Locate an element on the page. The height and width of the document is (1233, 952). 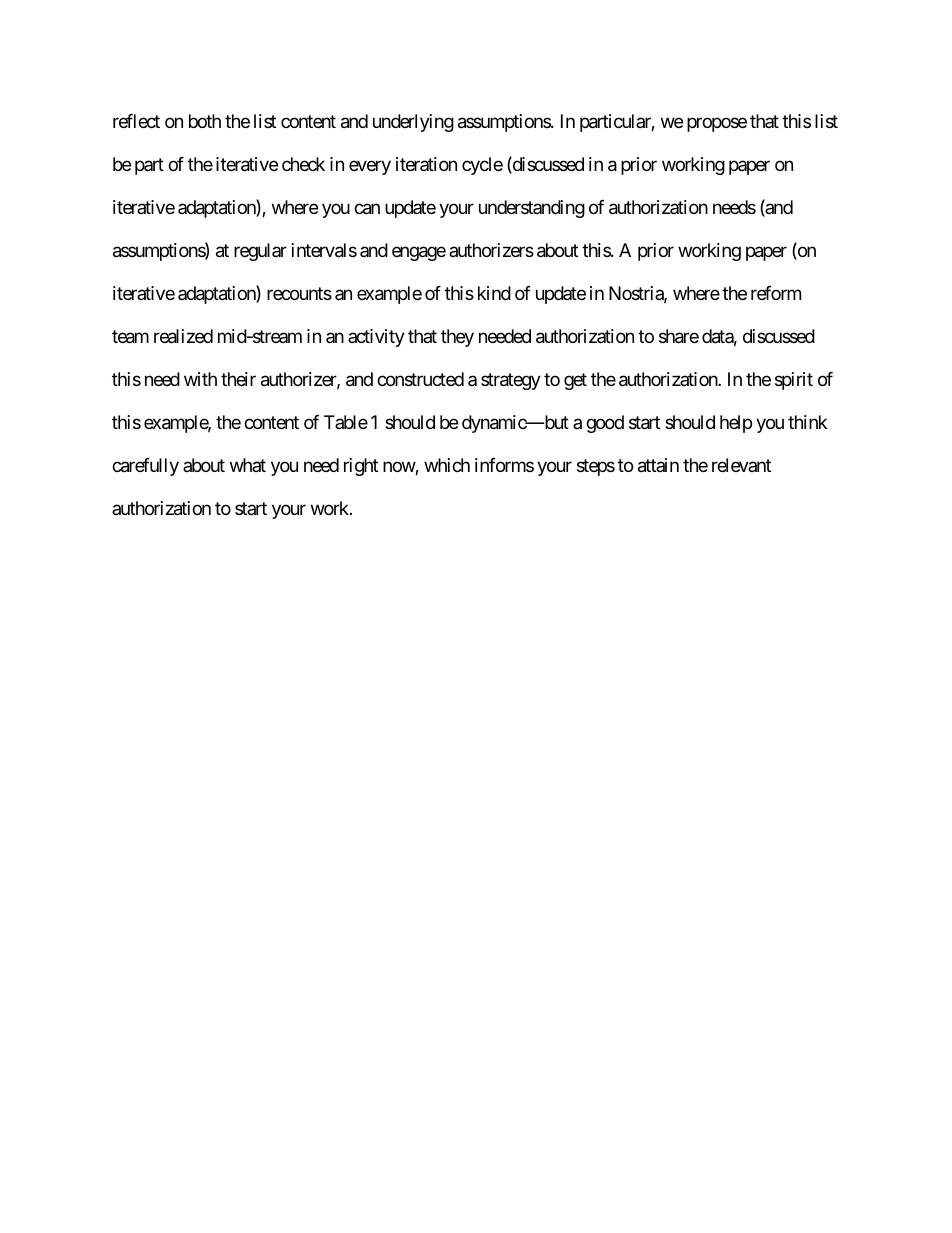
relevant is located at coordinates (741, 465).
